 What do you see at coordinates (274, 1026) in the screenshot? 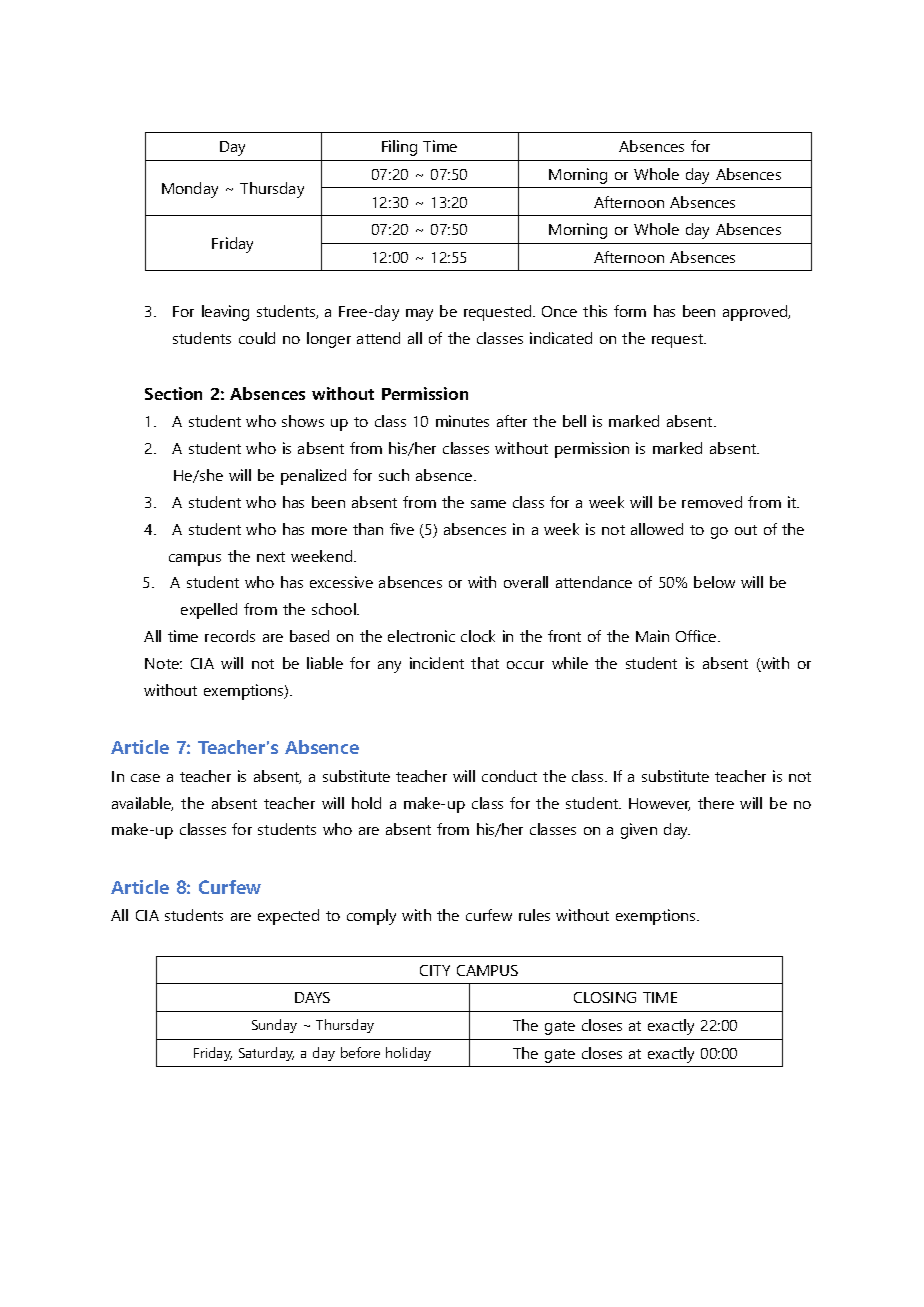
I see `Sunday` at bounding box center [274, 1026].
